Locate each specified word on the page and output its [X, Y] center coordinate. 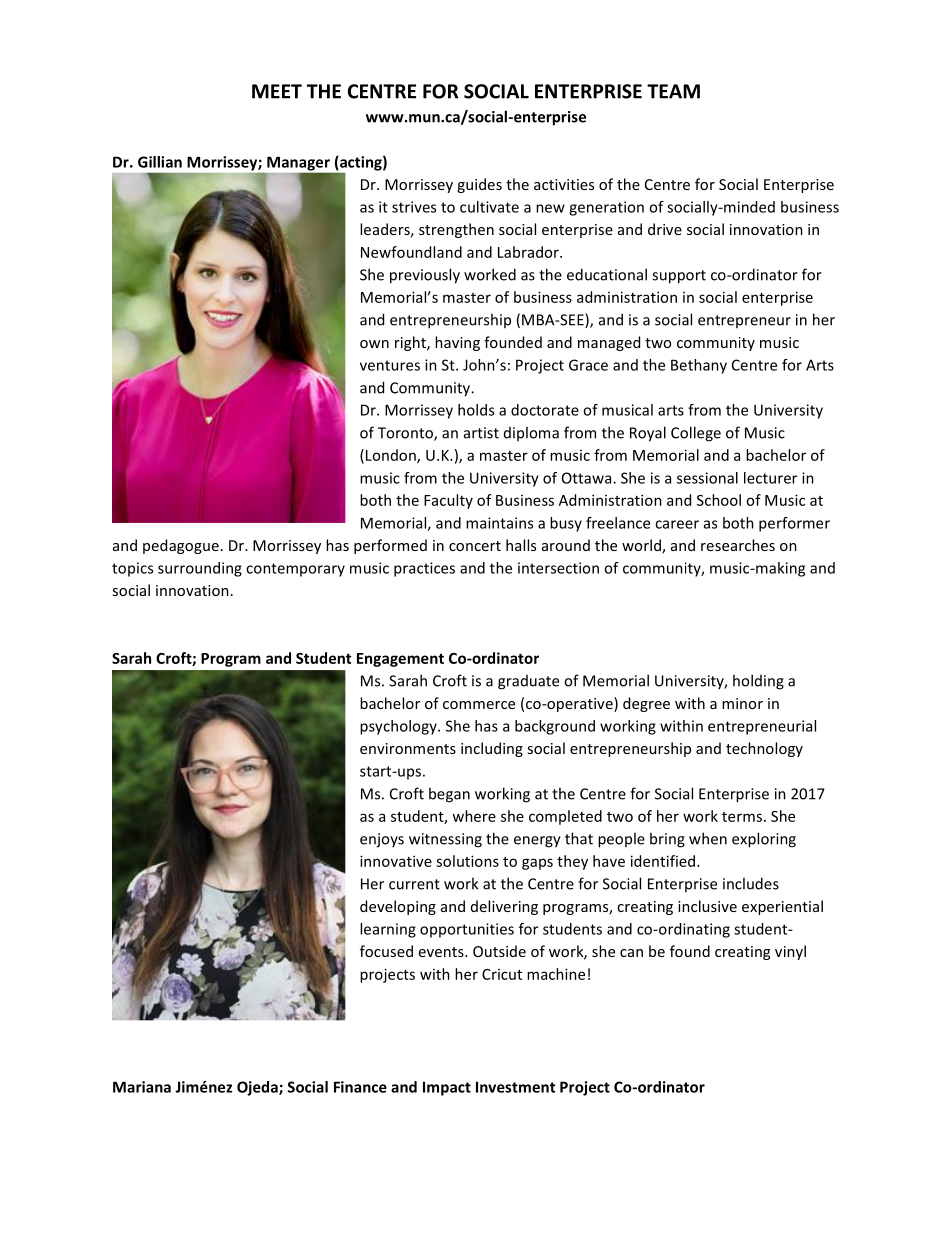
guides [479, 185]
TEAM [673, 91]
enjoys [382, 840]
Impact [447, 1088]
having [457, 343]
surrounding [200, 569]
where [474, 816]
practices [424, 569]
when [708, 838]
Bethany [699, 366]
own [374, 344]
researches [738, 545]
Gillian [160, 162]
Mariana [142, 1087]
